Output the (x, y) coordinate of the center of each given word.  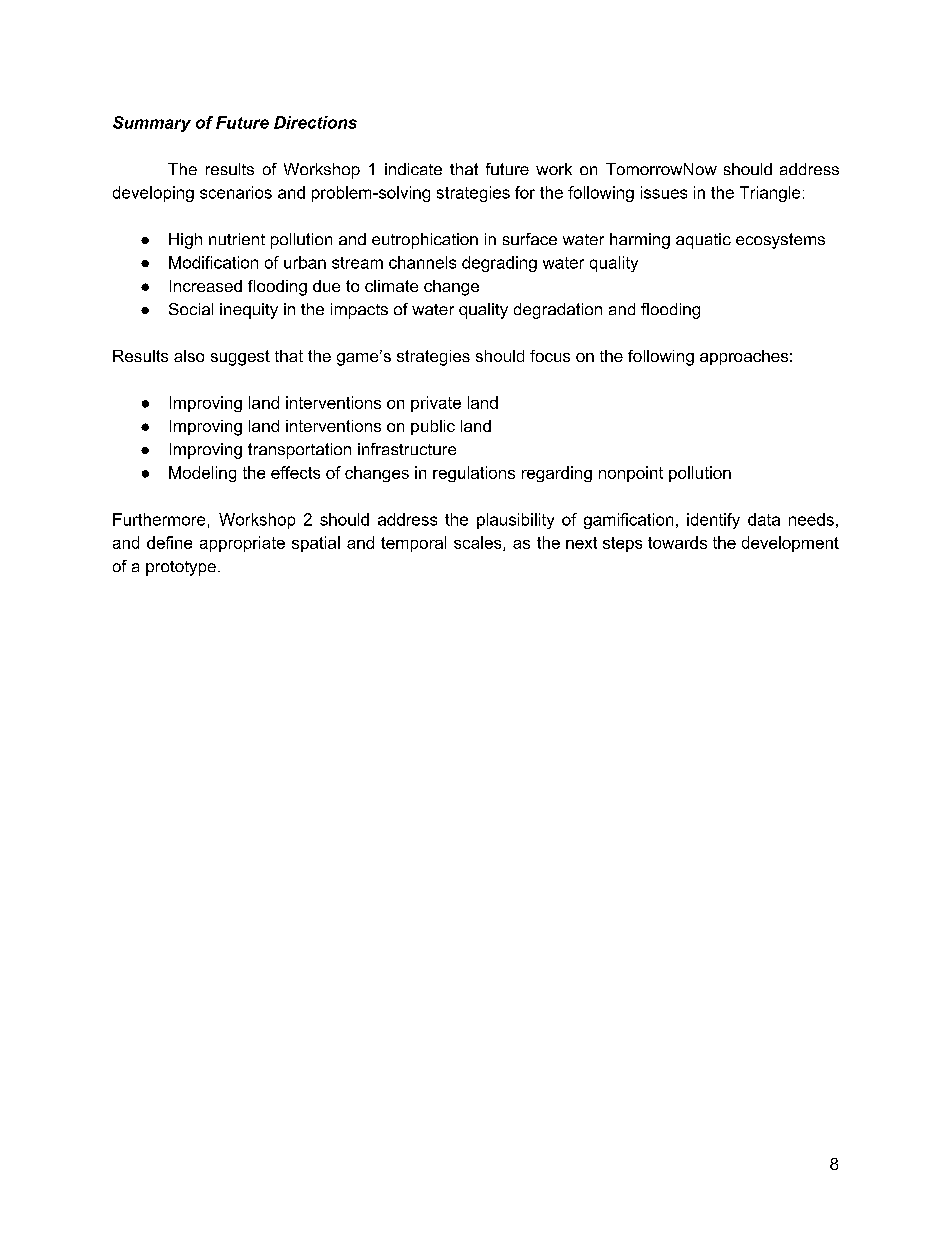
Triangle (770, 194)
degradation (558, 311)
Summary (152, 124)
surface (530, 239)
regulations (474, 474)
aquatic (703, 241)
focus (550, 356)
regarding (557, 474)
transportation (299, 451)
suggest (240, 358)
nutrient (237, 239)
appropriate (242, 544)
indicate (413, 169)
